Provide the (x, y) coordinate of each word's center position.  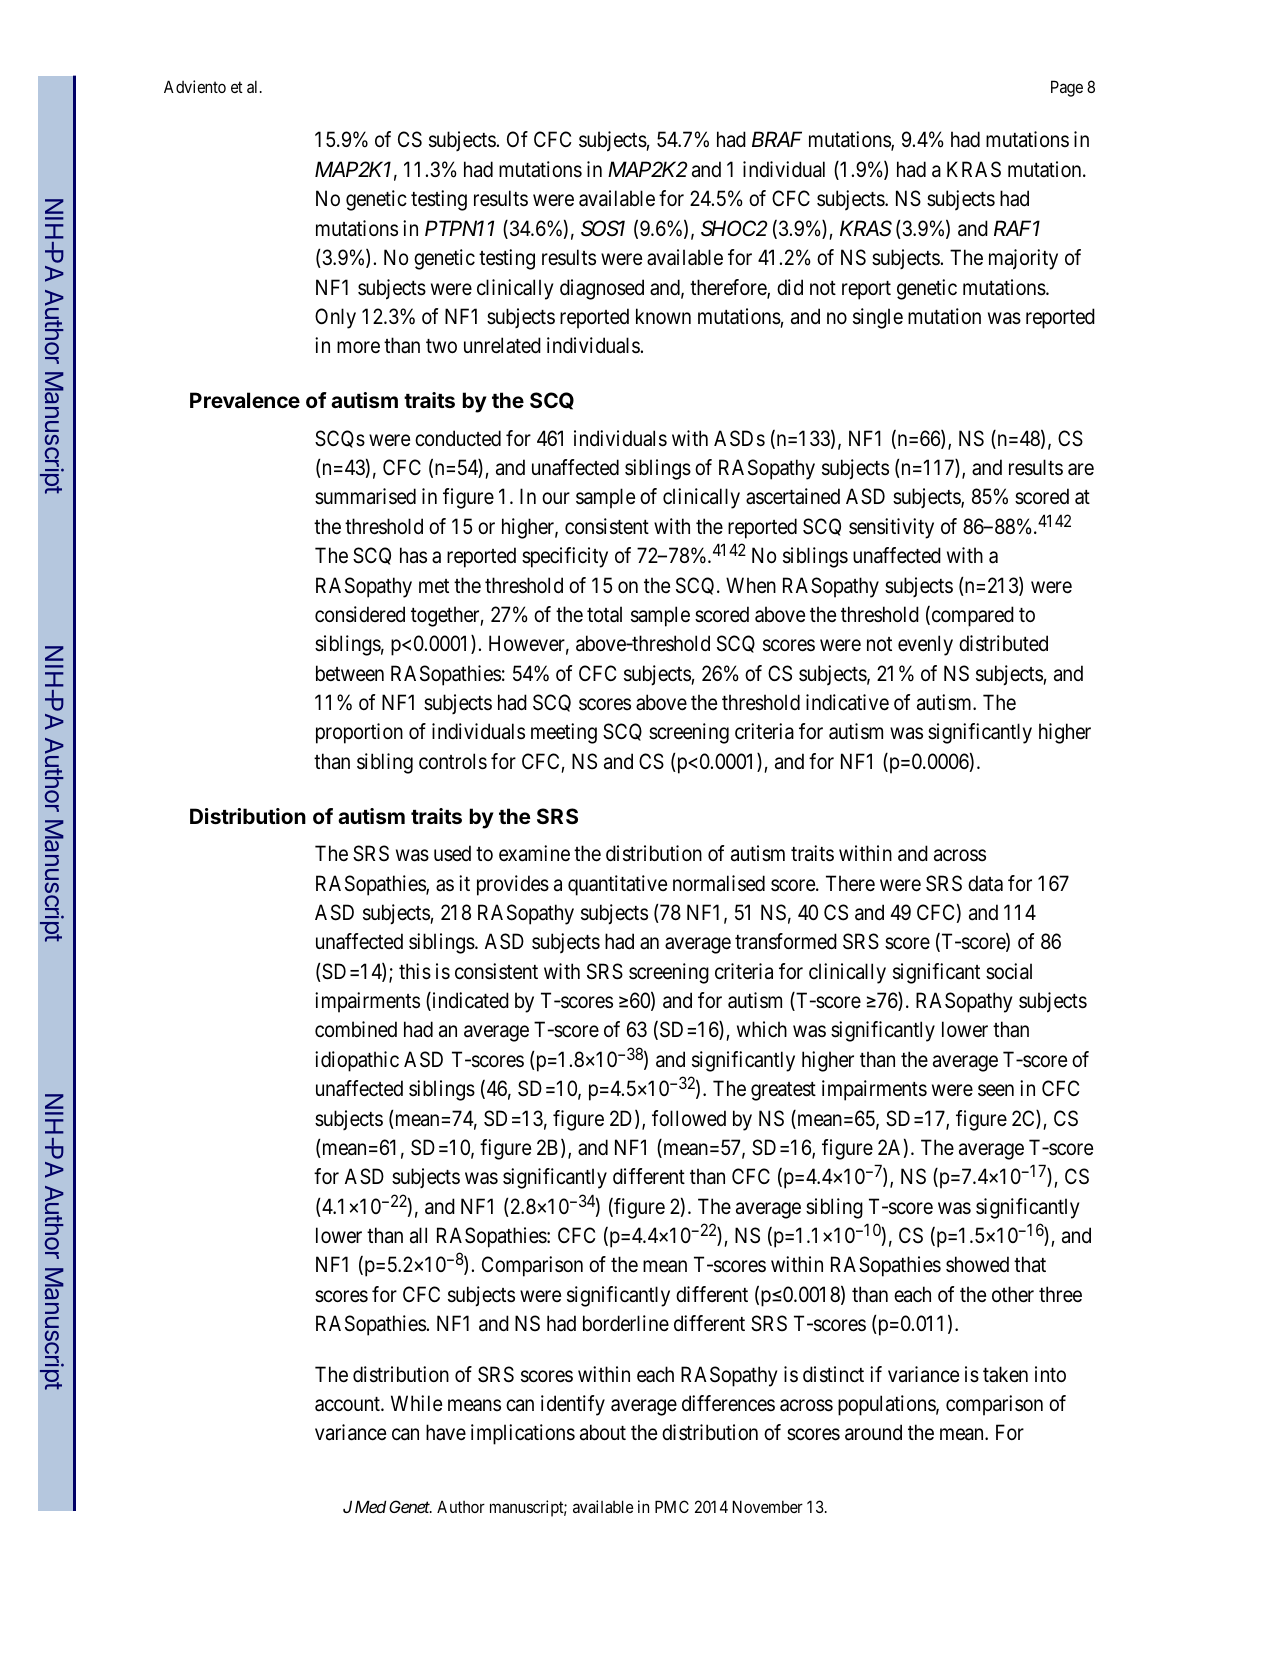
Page (1067, 88)
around (873, 1432)
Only (335, 318)
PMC (672, 1506)
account (348, 1404)
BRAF (777, 139)
